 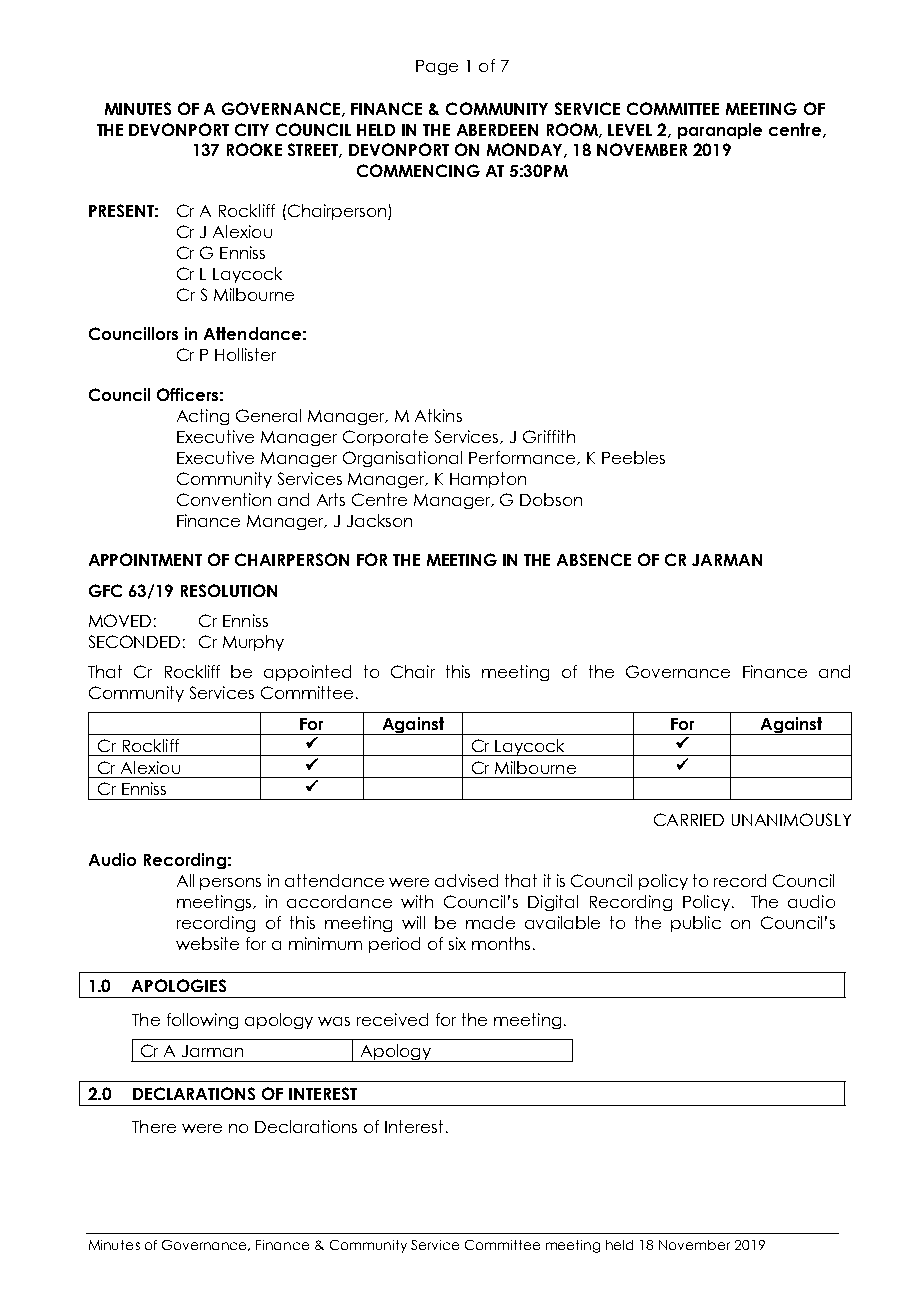 What do you see at coordinates (630, 130) in the document?
I see `LEVEL` at bounding box center [630, 130].
